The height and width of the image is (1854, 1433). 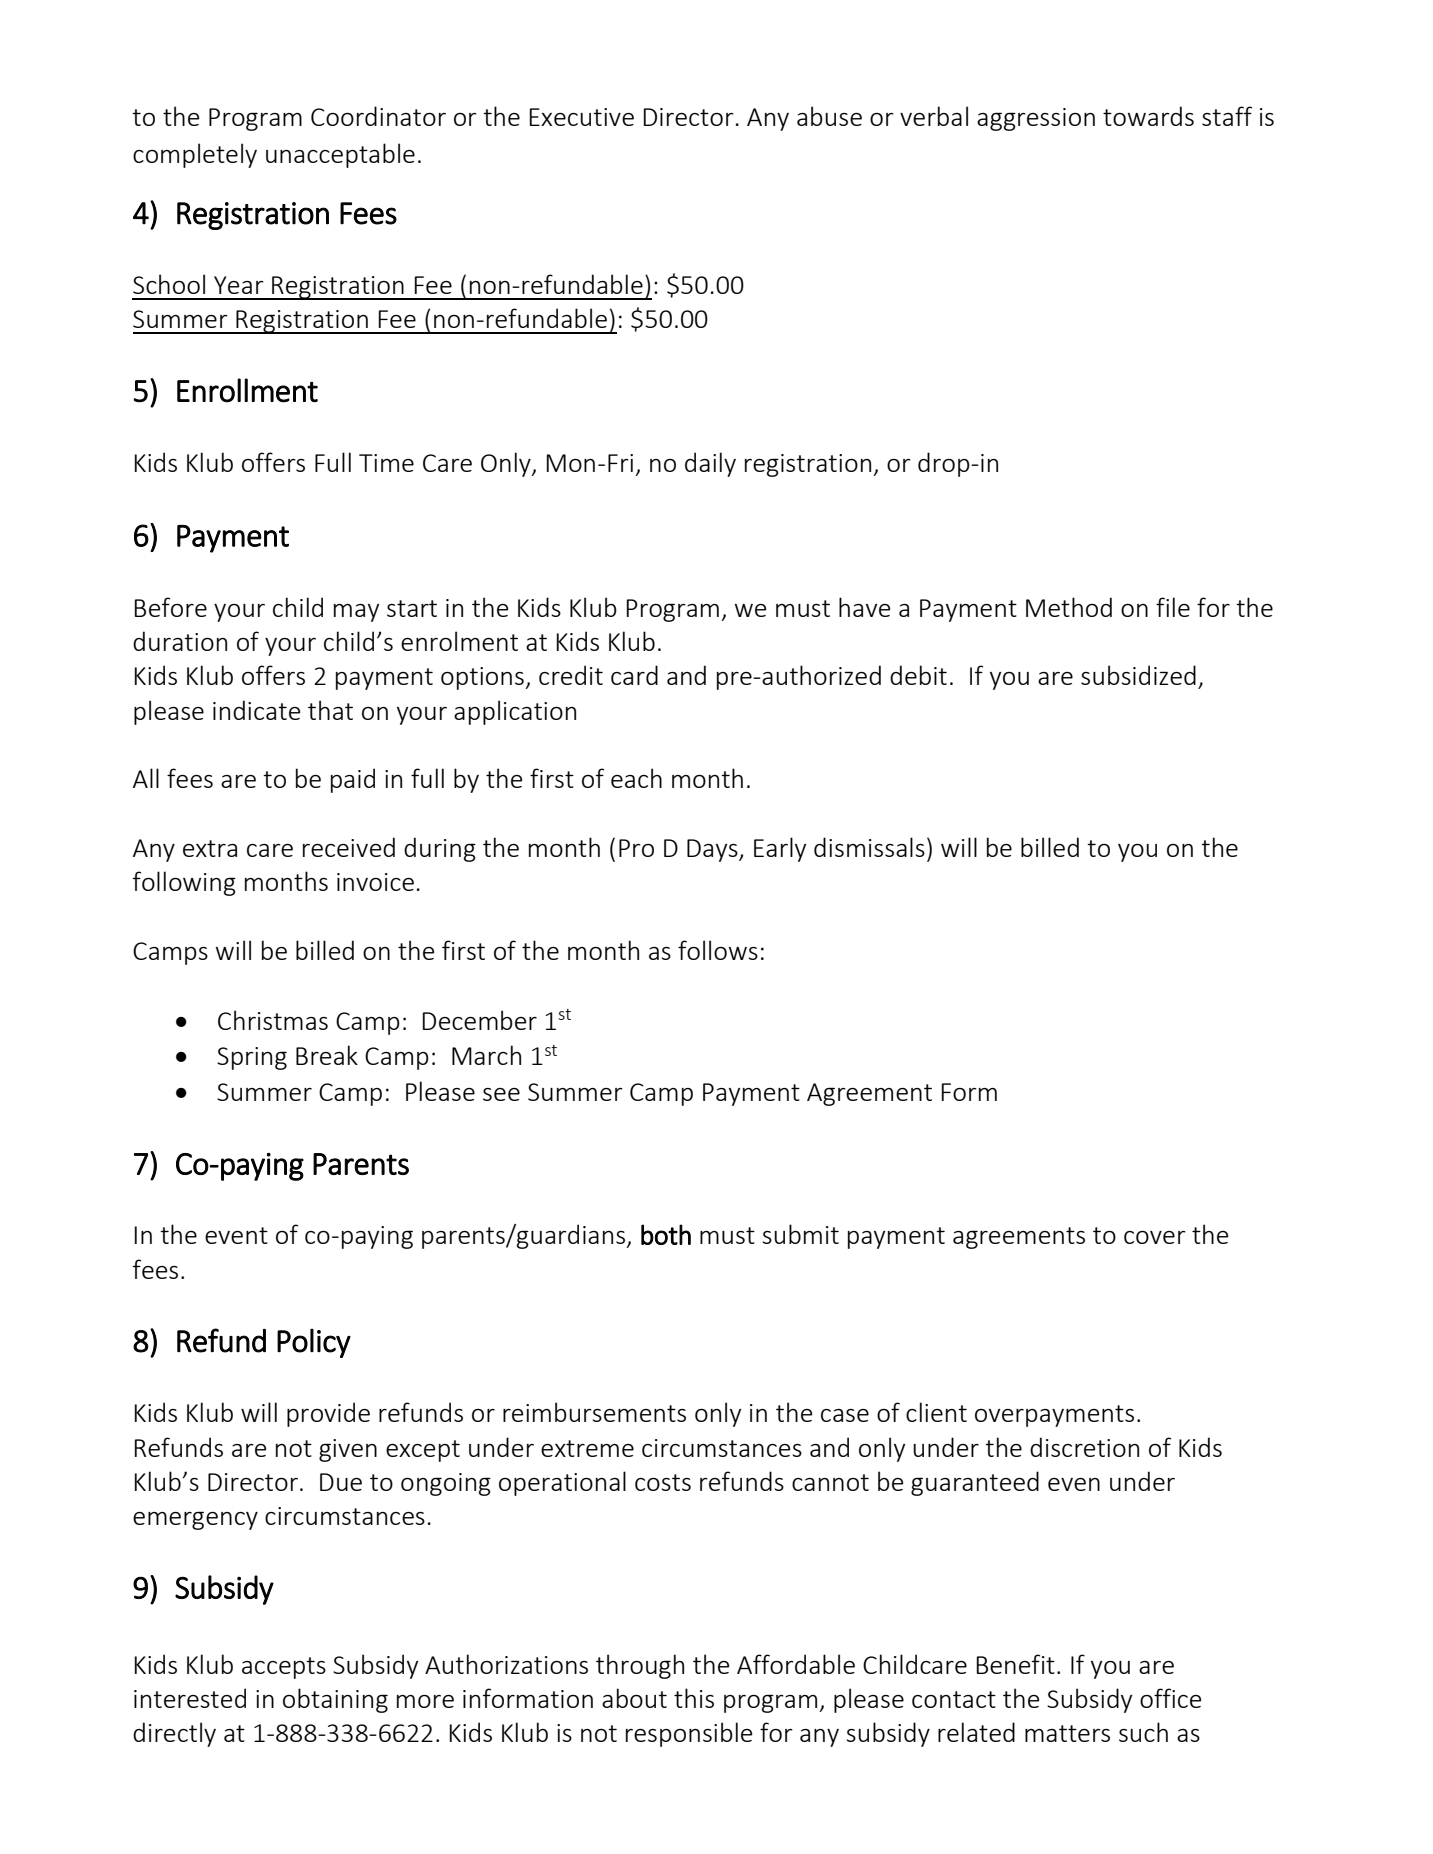 I want to click on unacceptable, so click(x=340, y=155).
